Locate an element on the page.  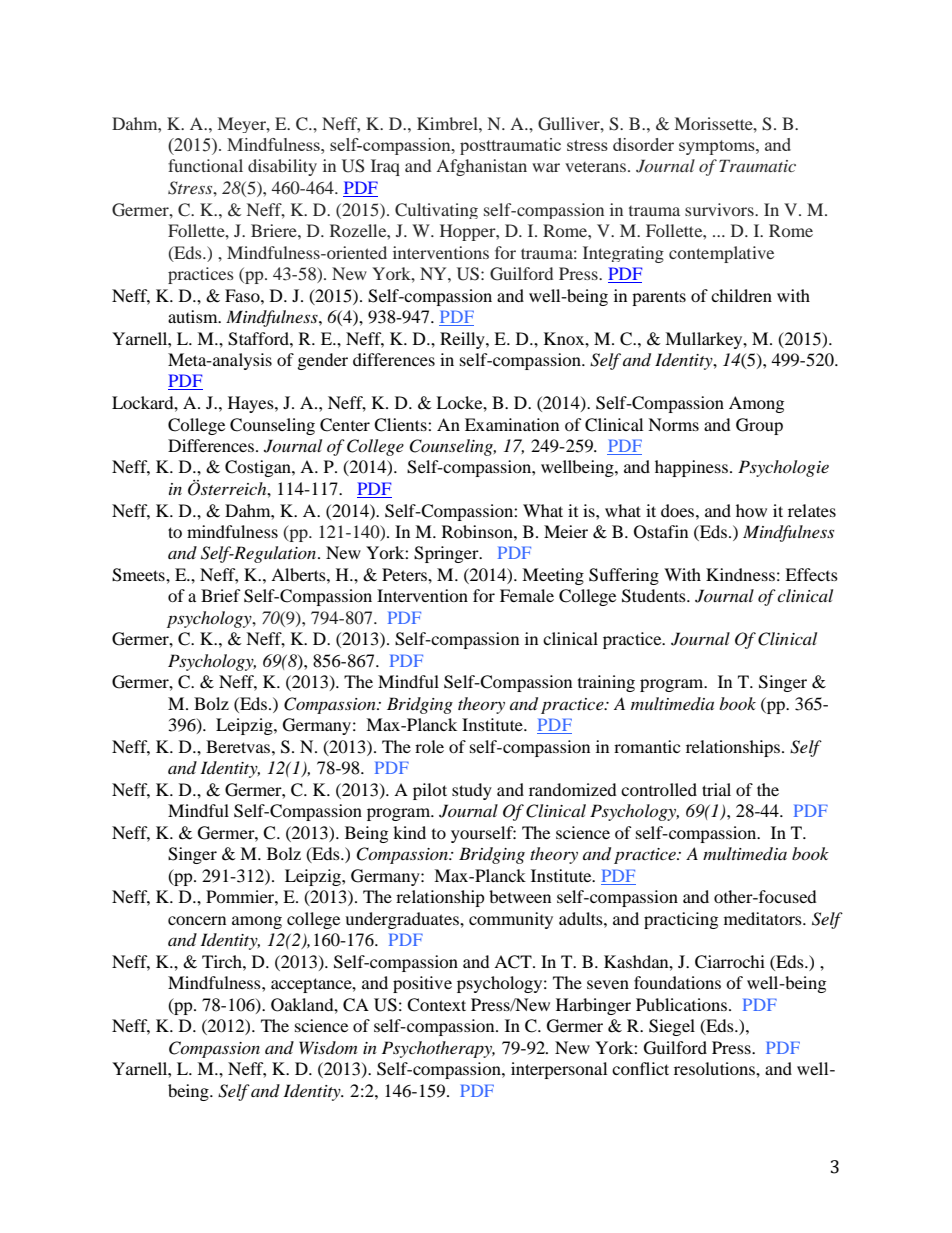
Effects is located at coordinates (811, 574).
